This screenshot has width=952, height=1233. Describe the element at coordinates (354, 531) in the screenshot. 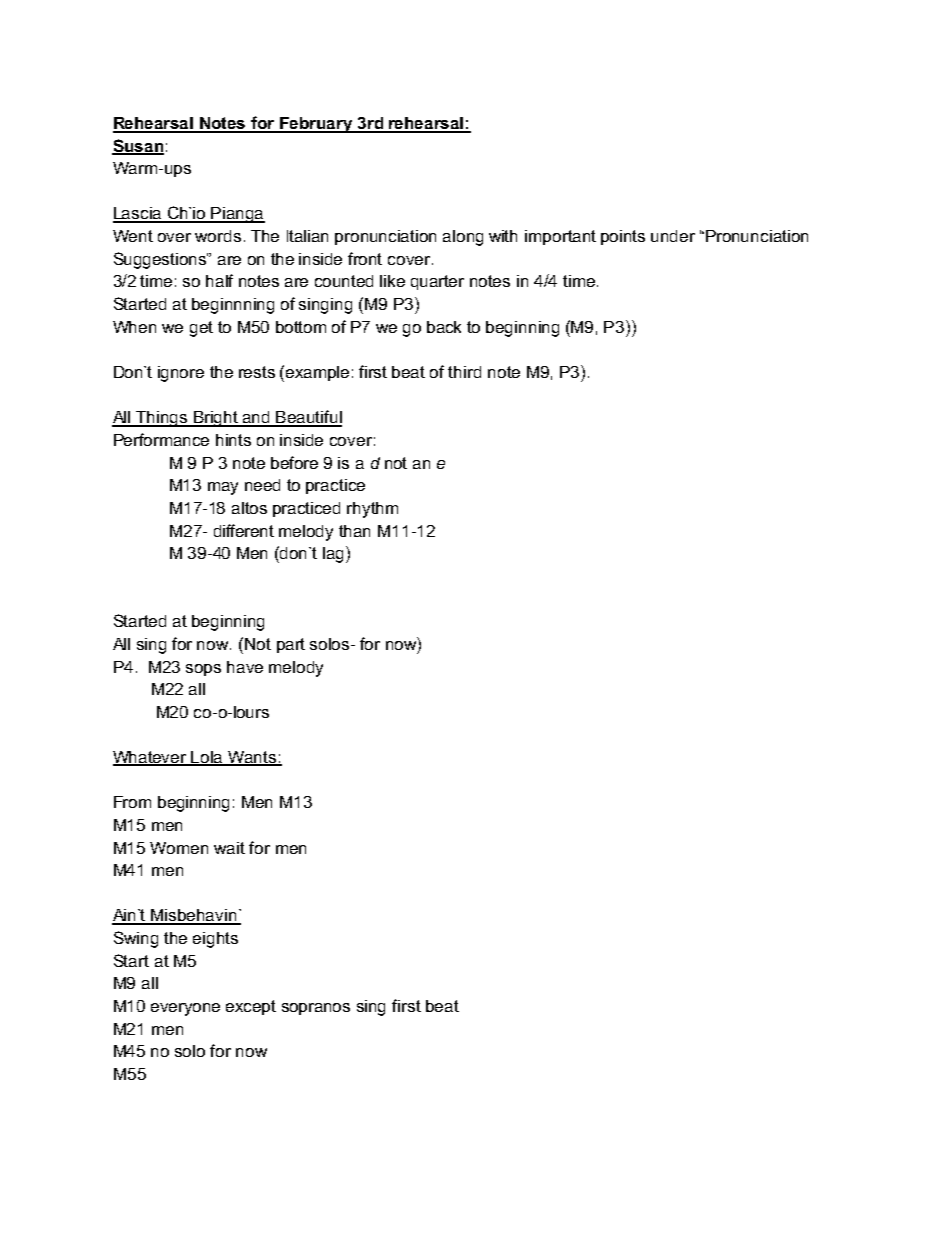

I see `than` at that location.
